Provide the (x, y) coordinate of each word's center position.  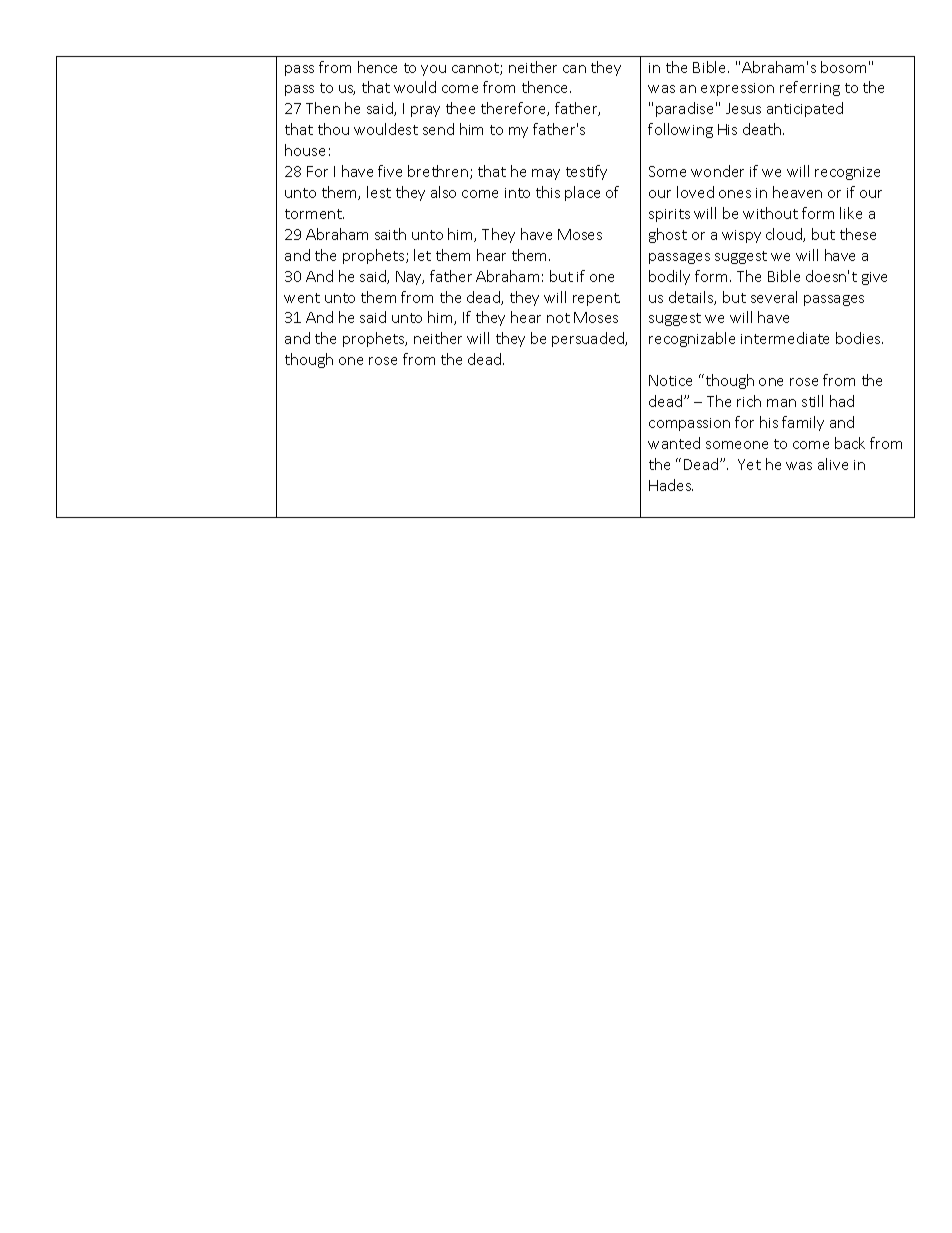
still (812, 401)
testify (586, 172)
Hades (671, 485)
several (774, 297)
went (302, 298)
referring (810, 88)
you (433, 70)
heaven (797, 192)
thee (460, 108)
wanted (674, 443)
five (390, 171)
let (422, 255)
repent (596, 299)
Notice (670, 380)
